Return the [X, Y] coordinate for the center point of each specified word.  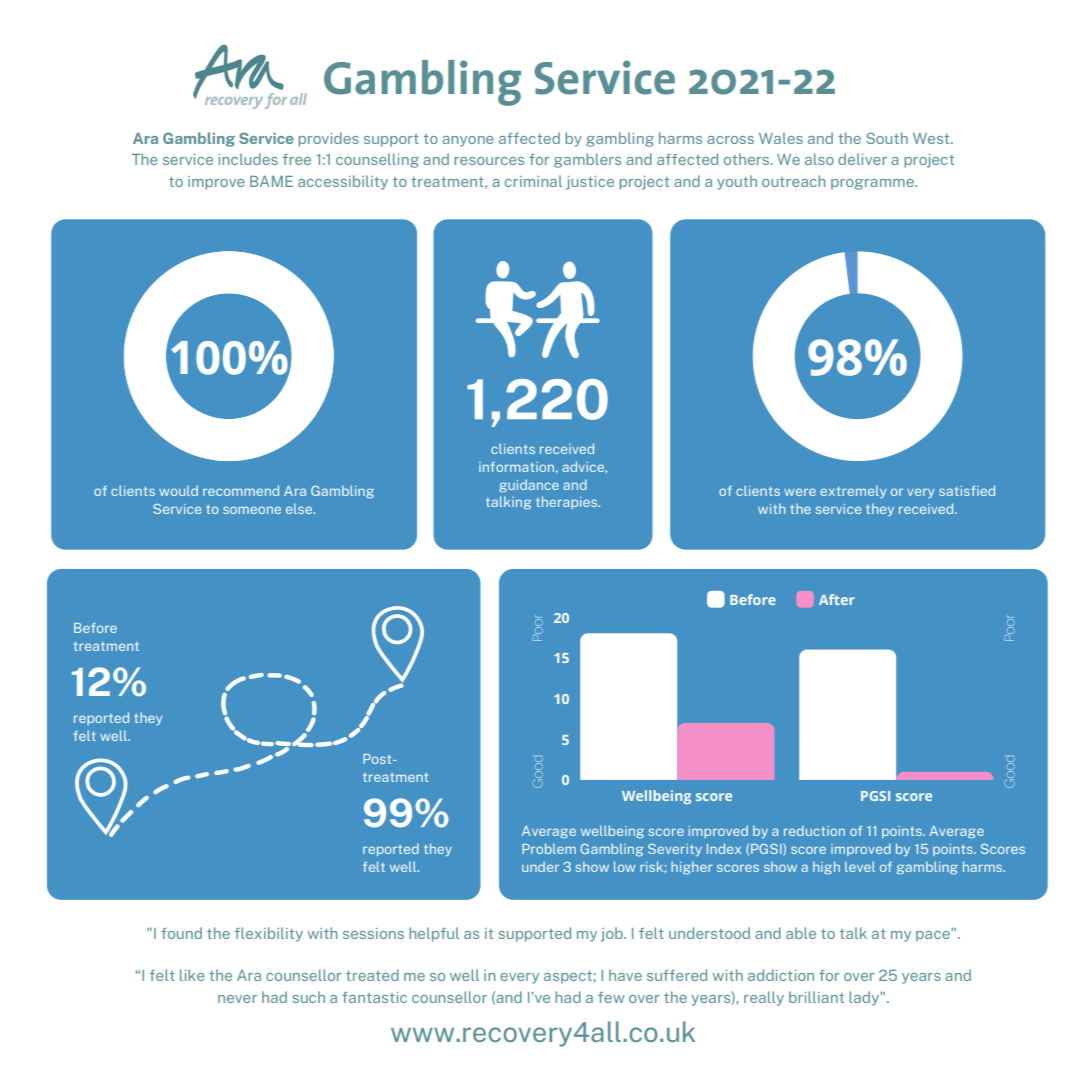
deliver [862, 159]
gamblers [587, 160]
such [308, 997]
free [297, 159]
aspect [568, 977]
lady [865, 998]
